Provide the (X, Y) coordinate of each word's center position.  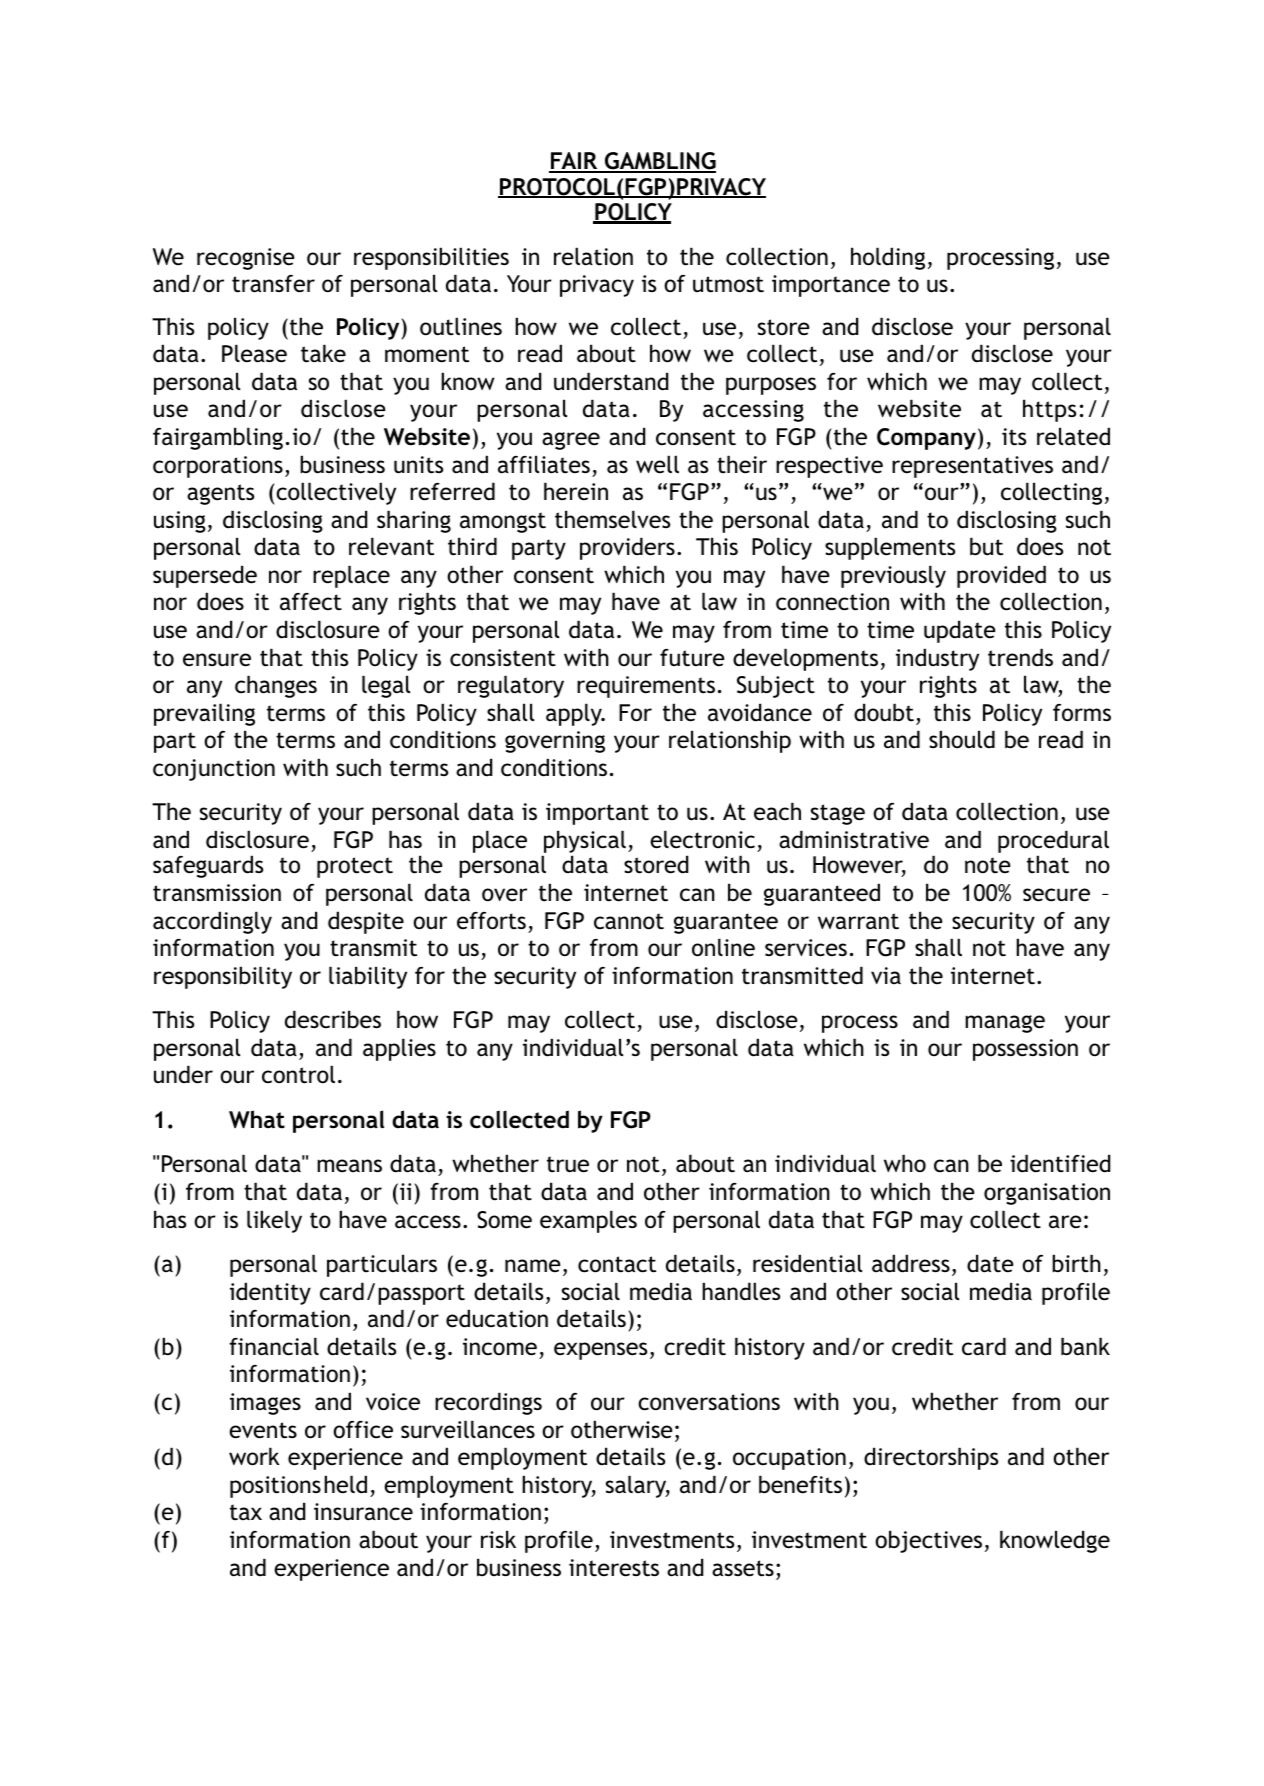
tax (246, 1512)
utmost (728, 284)
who (905, 1163)
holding (888, 258)
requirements (646, 687)
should (962, 739)
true (568, 1164)
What (257, 1119)
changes (276, 686)
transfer (273, 284)
